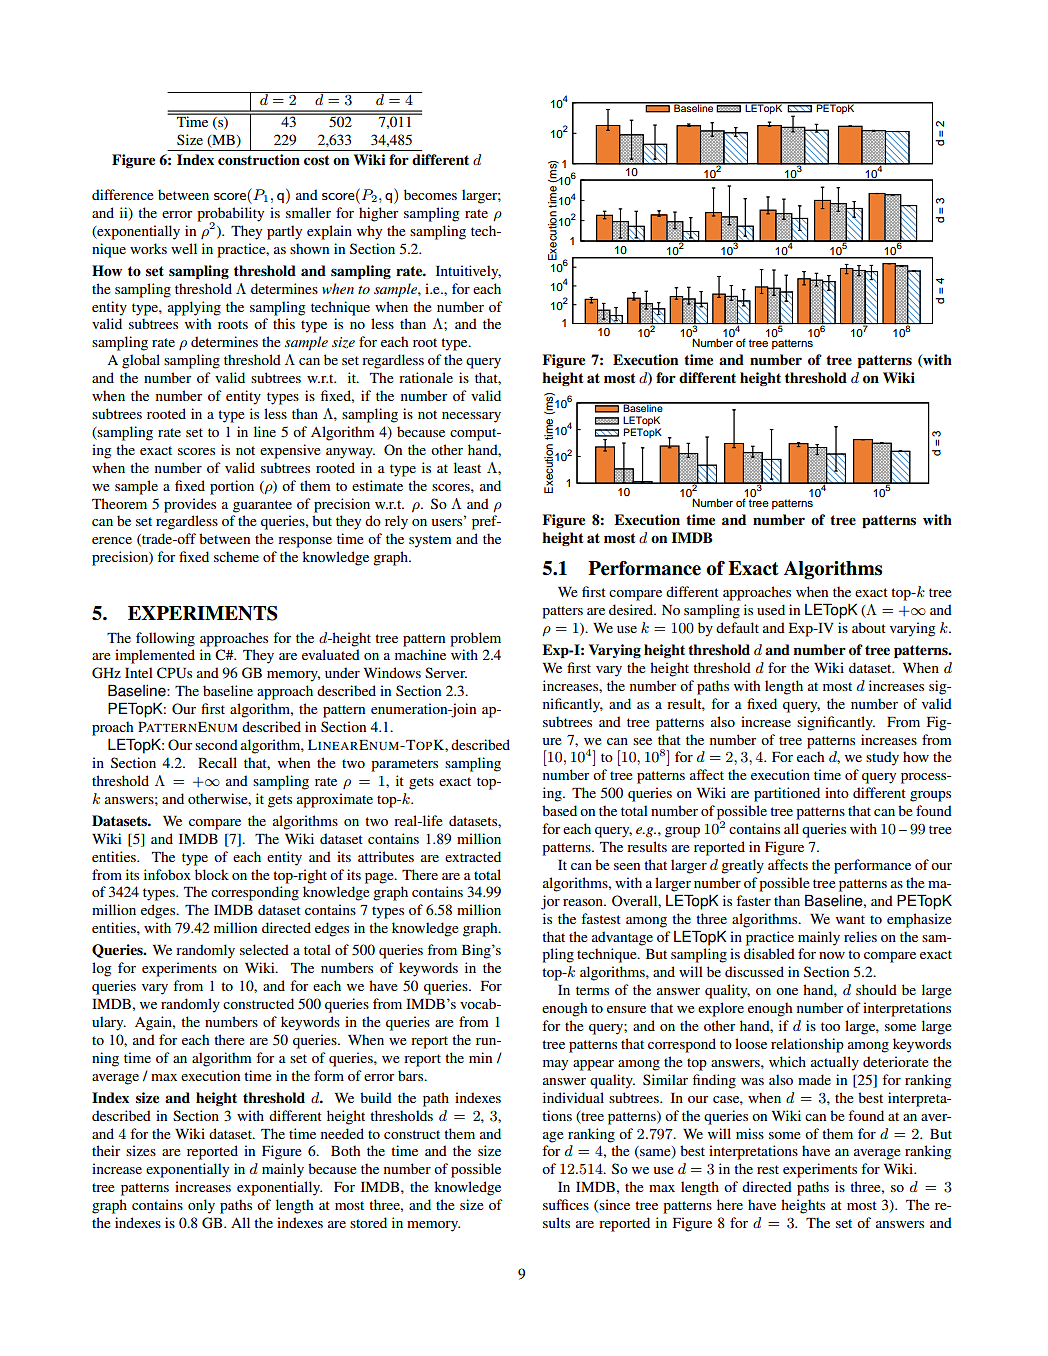 This screenshot has width=1048, height=1356. I want to click on Intuitively, so click(468, 272).
